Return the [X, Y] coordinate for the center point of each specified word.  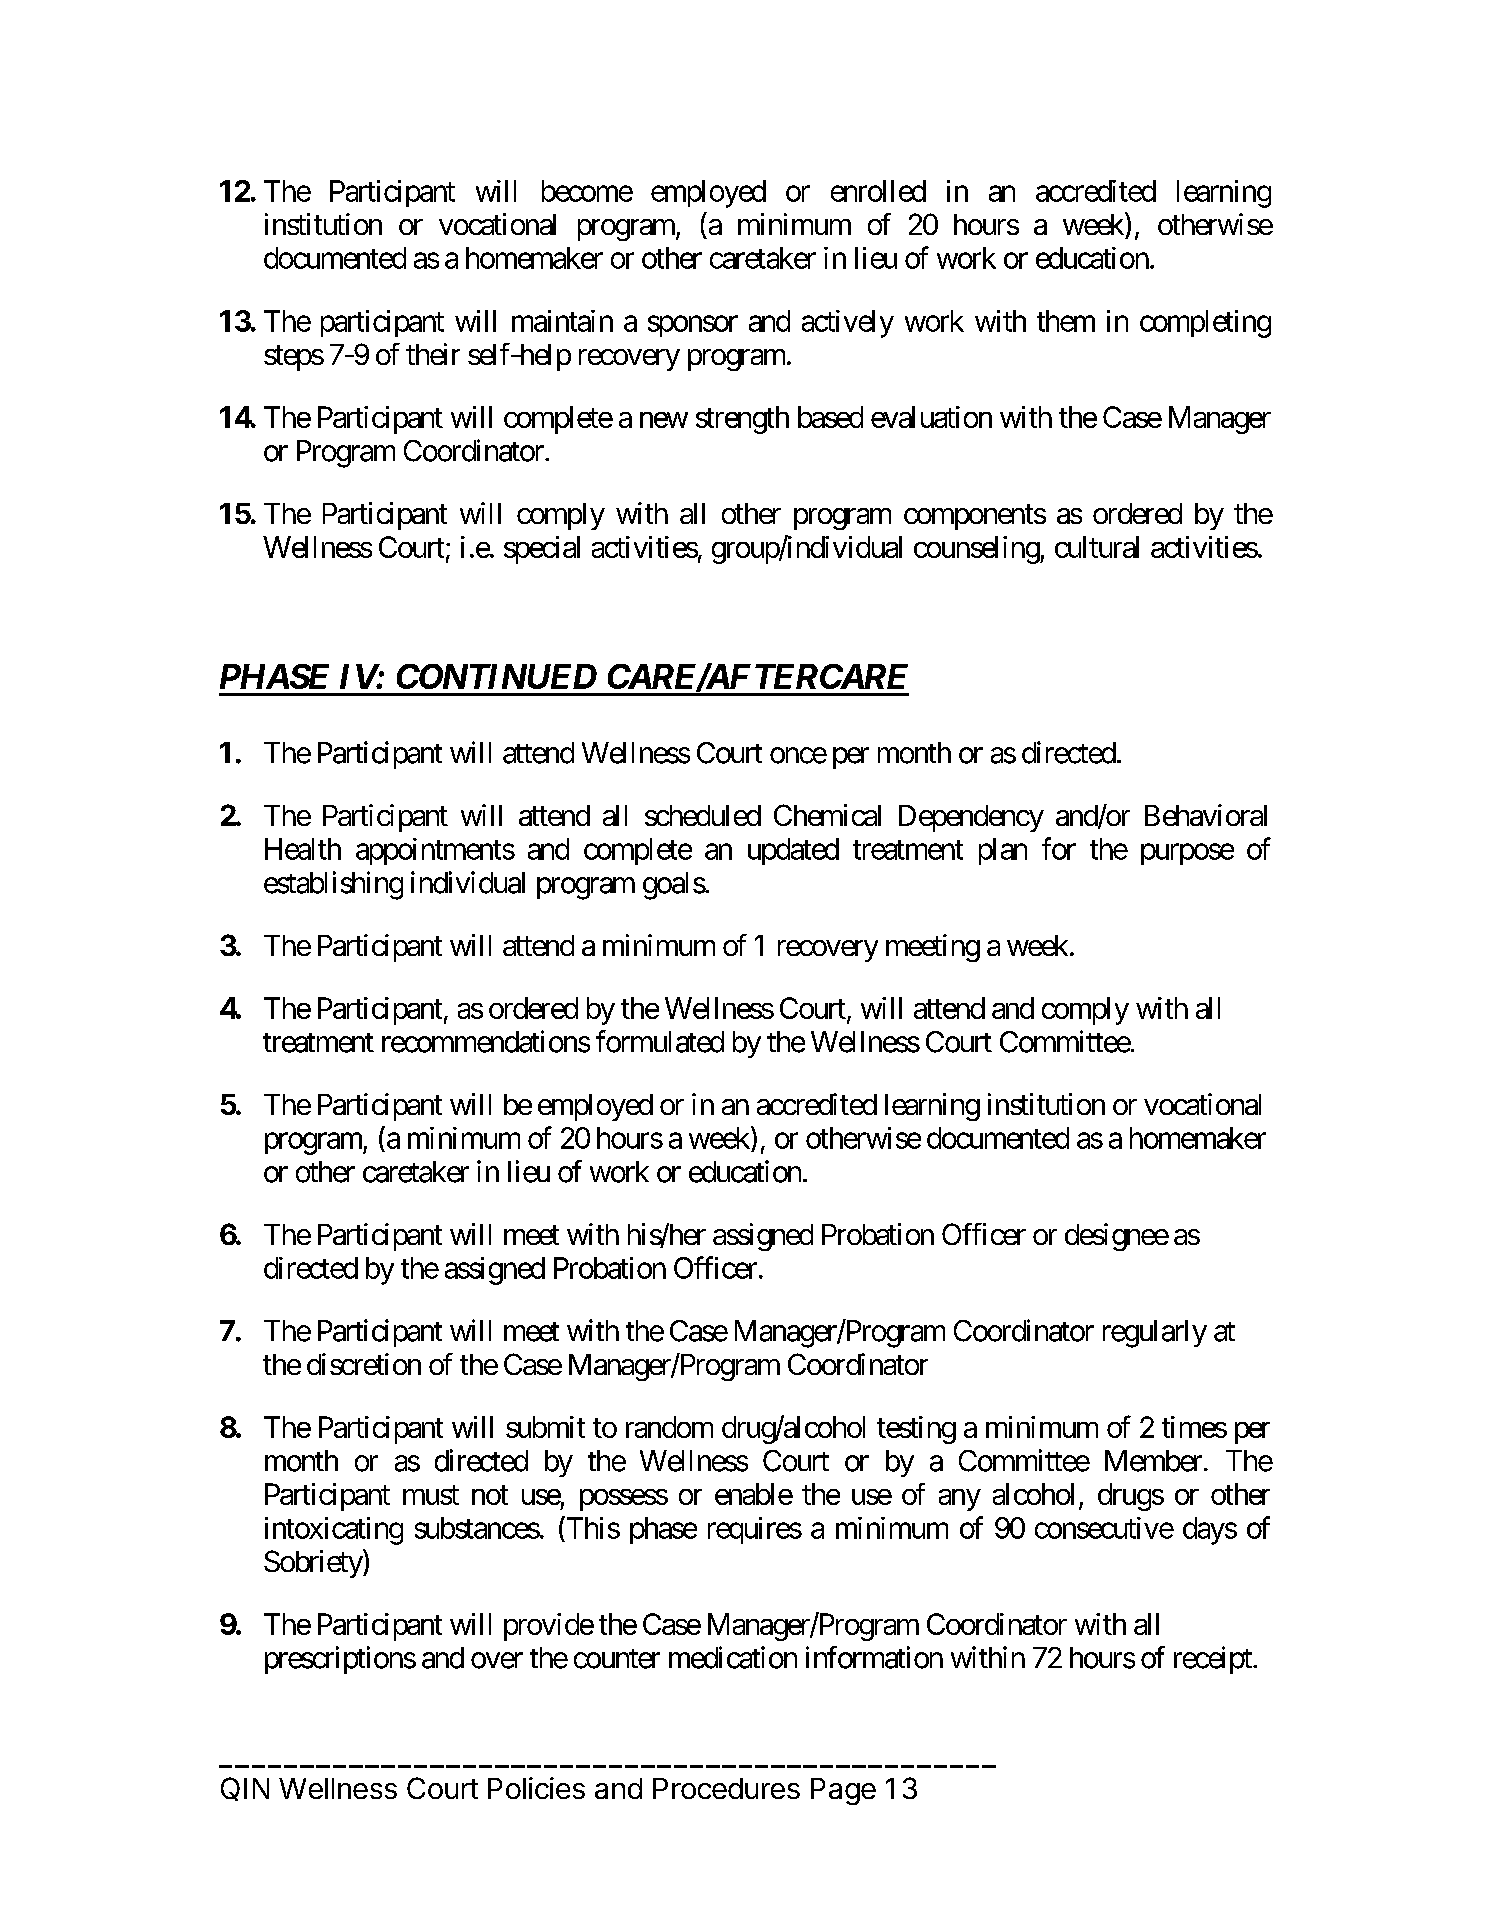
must [431, 1495]
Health [303, 849]
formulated [660, 1041]
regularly [1155, 1334]
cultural [1097, 547]
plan [1003, 851]
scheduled [703, 815]
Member [1153, 1461]
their [433, 354]
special [542, 550]
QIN [245, 1789]
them [1066, 321]
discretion [364, 1364]
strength [742, 420]
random [669, 1427]
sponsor [693, 326]
